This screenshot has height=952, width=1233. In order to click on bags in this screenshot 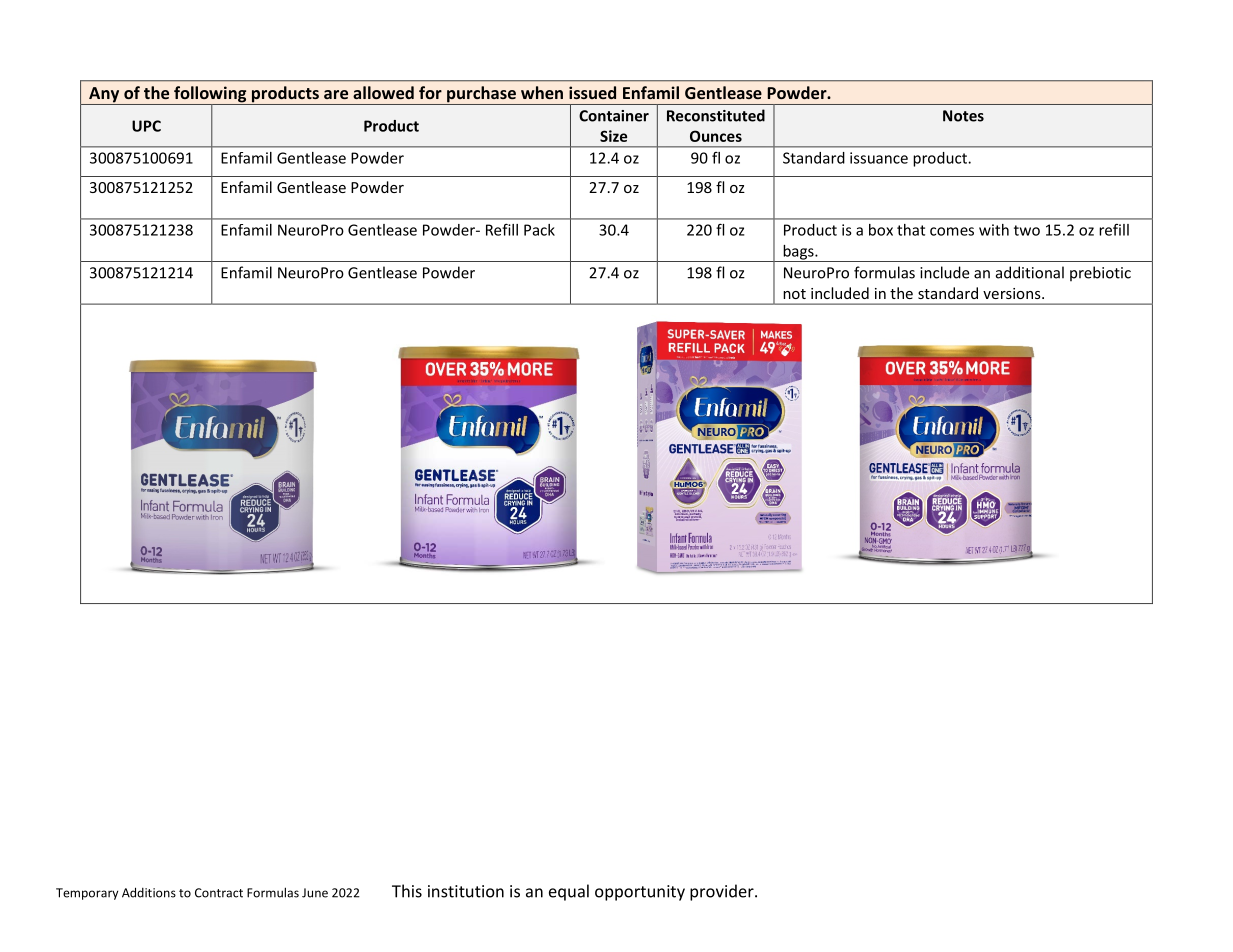, I will do `click(798, 253)`.
